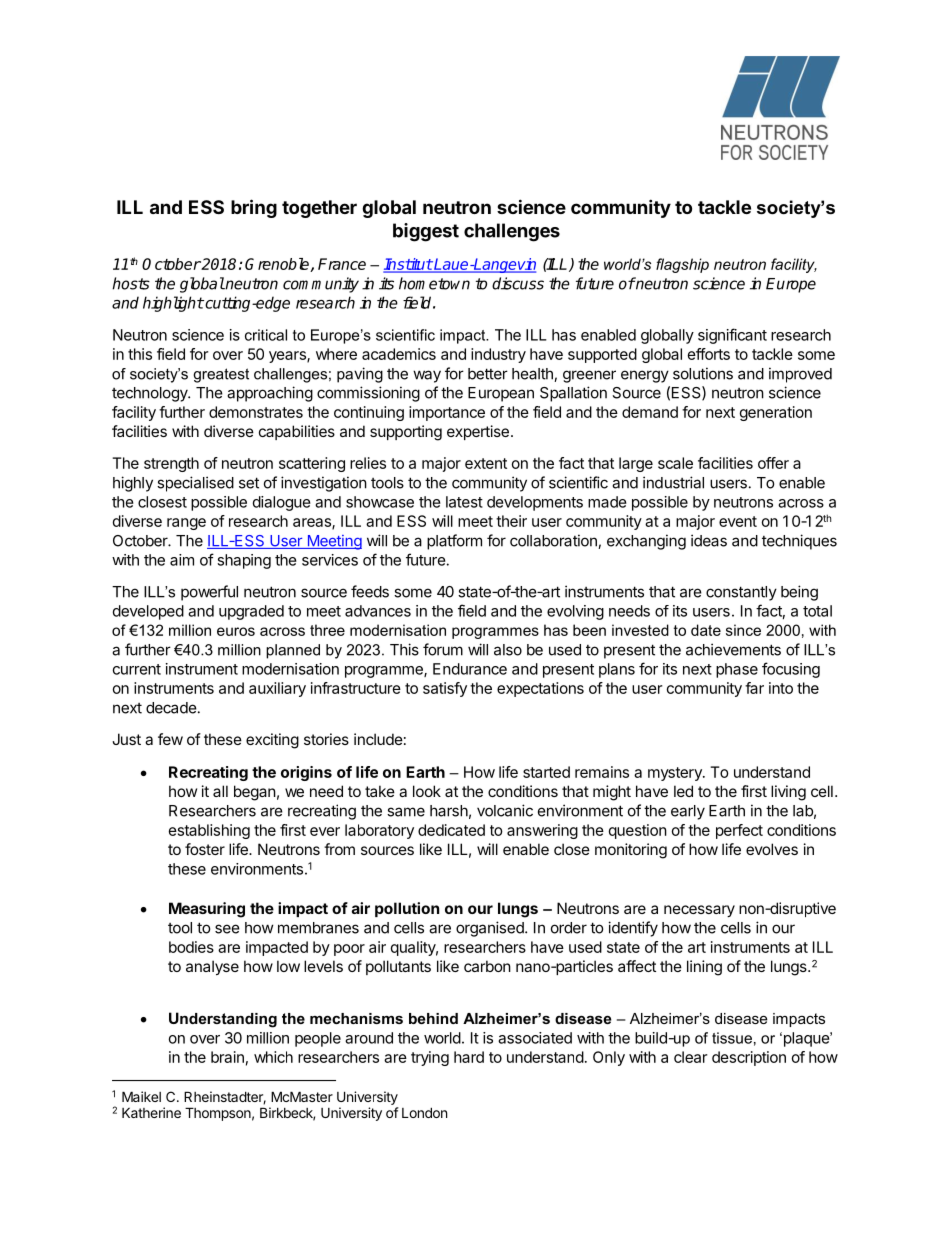  I want to click on description, so click(749, 1058).
